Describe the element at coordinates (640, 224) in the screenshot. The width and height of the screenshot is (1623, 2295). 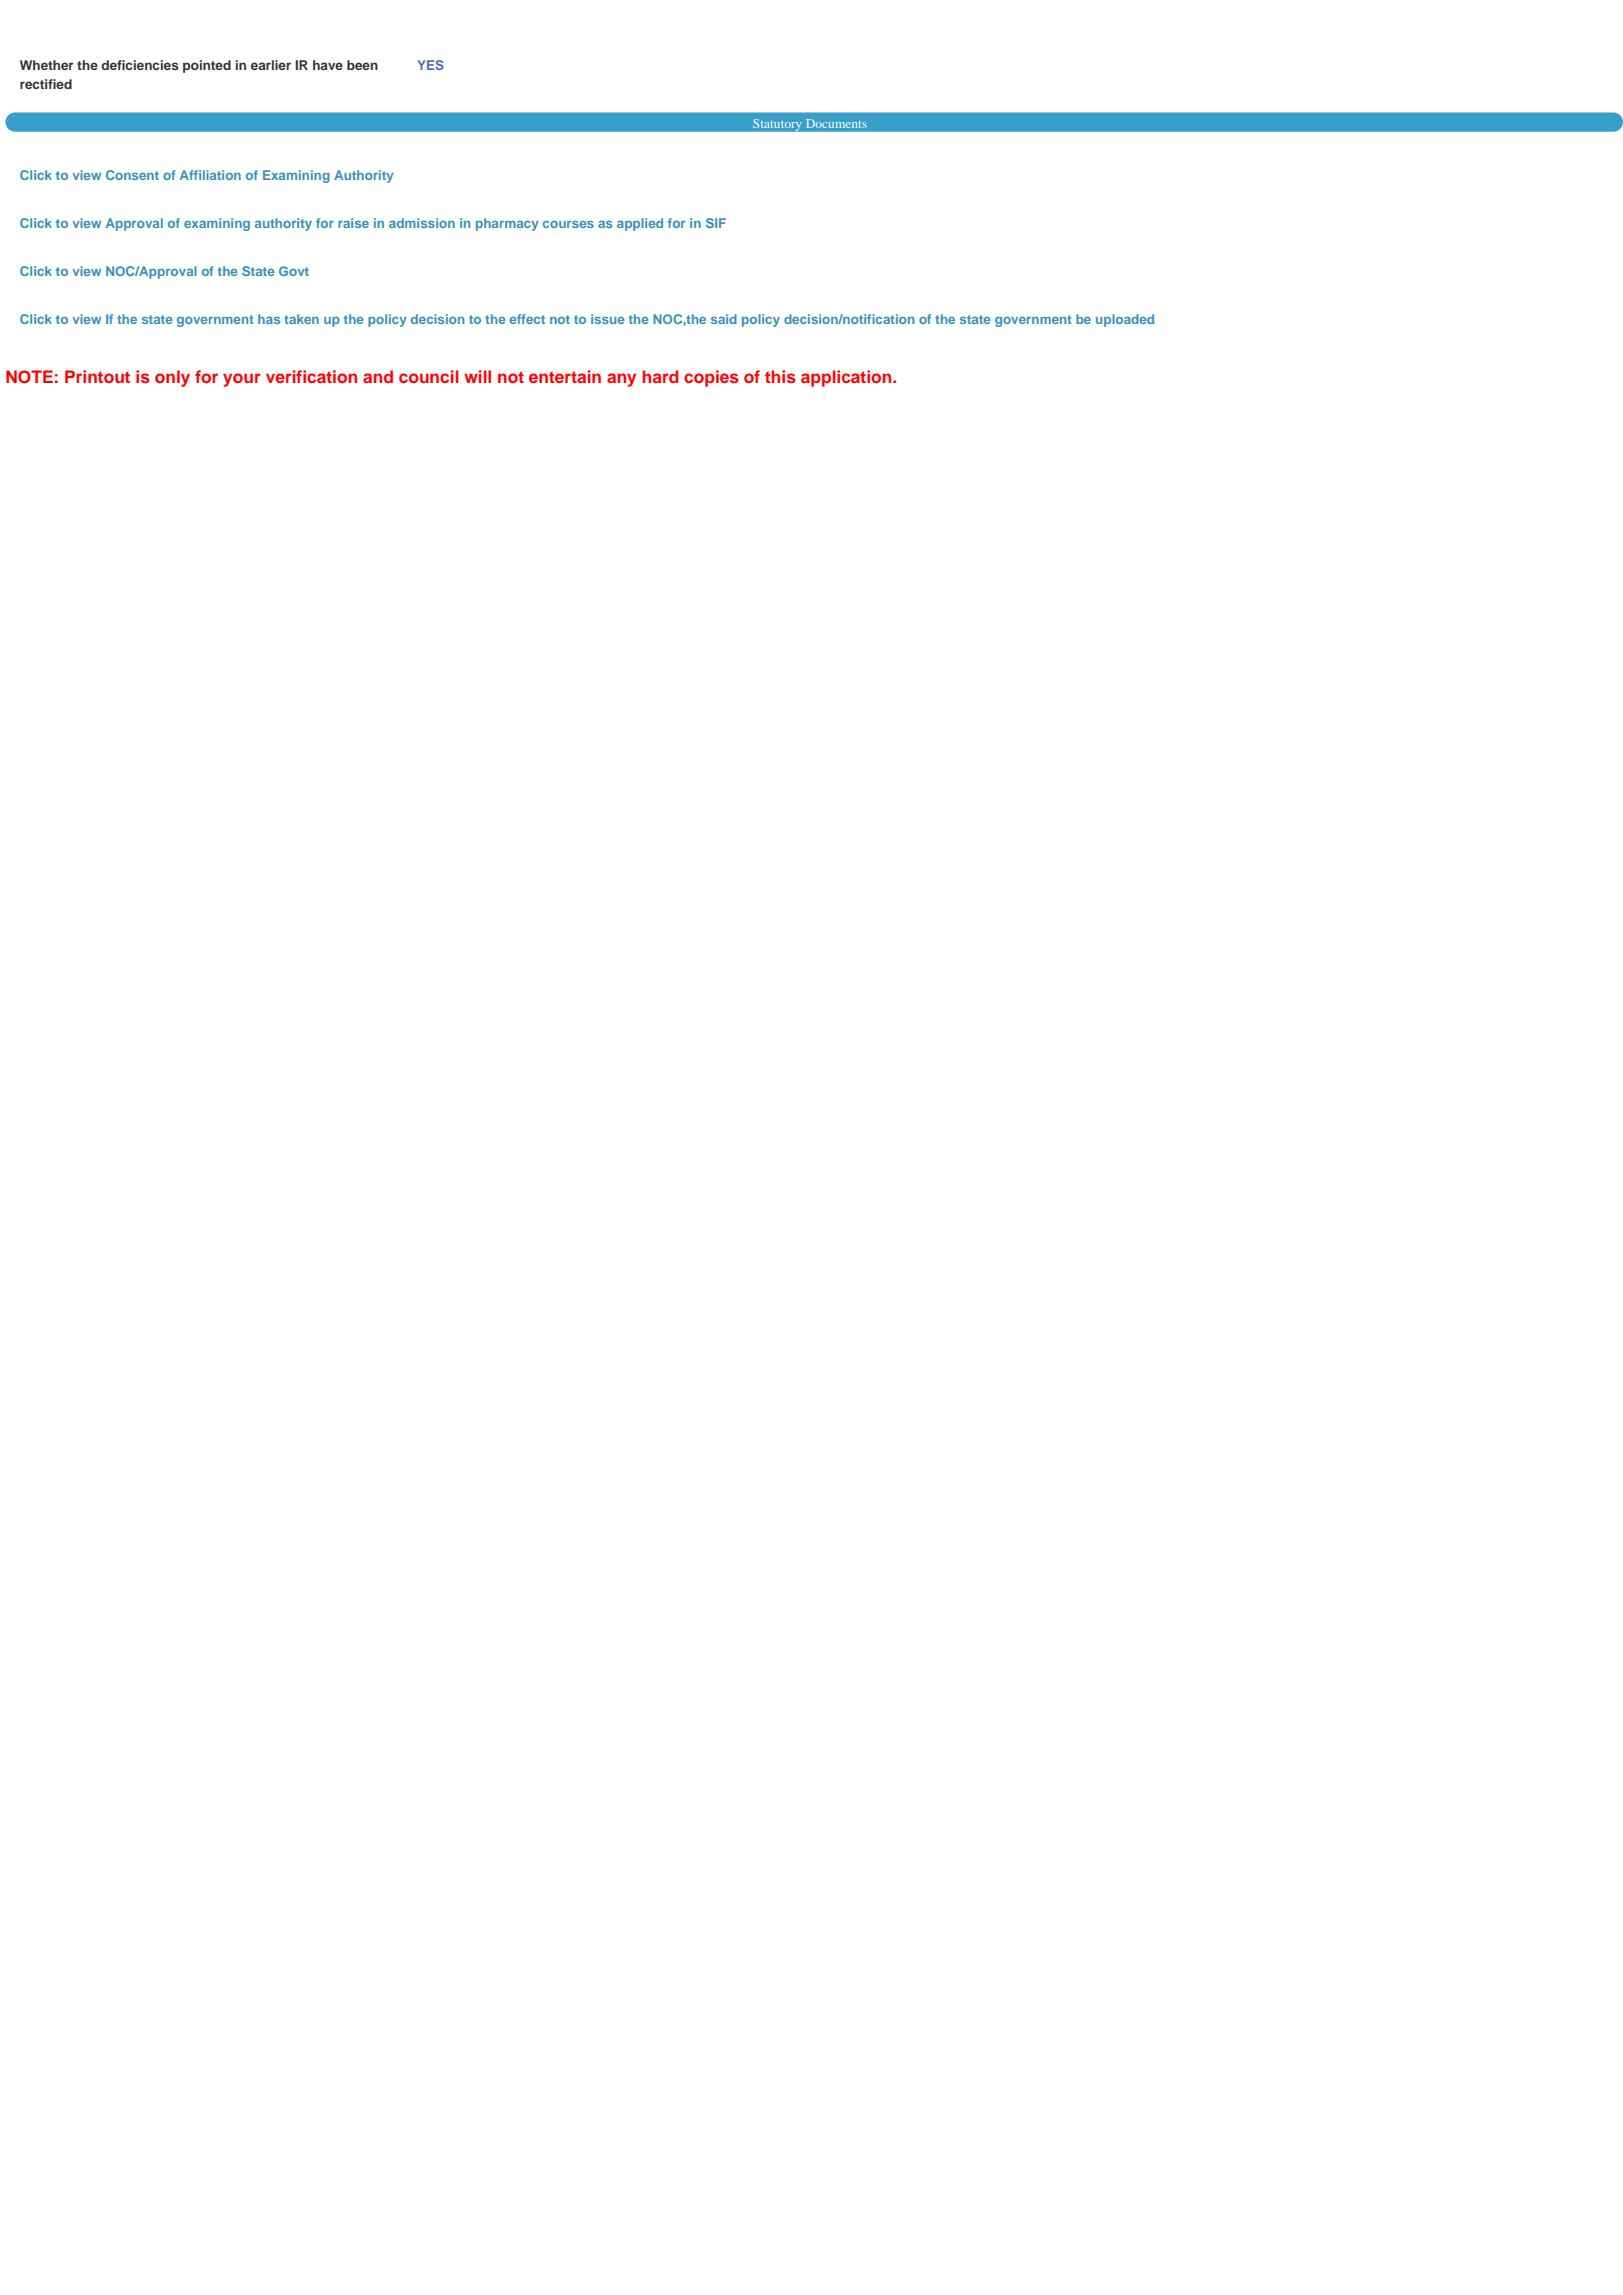
I see `applied` at that location.
